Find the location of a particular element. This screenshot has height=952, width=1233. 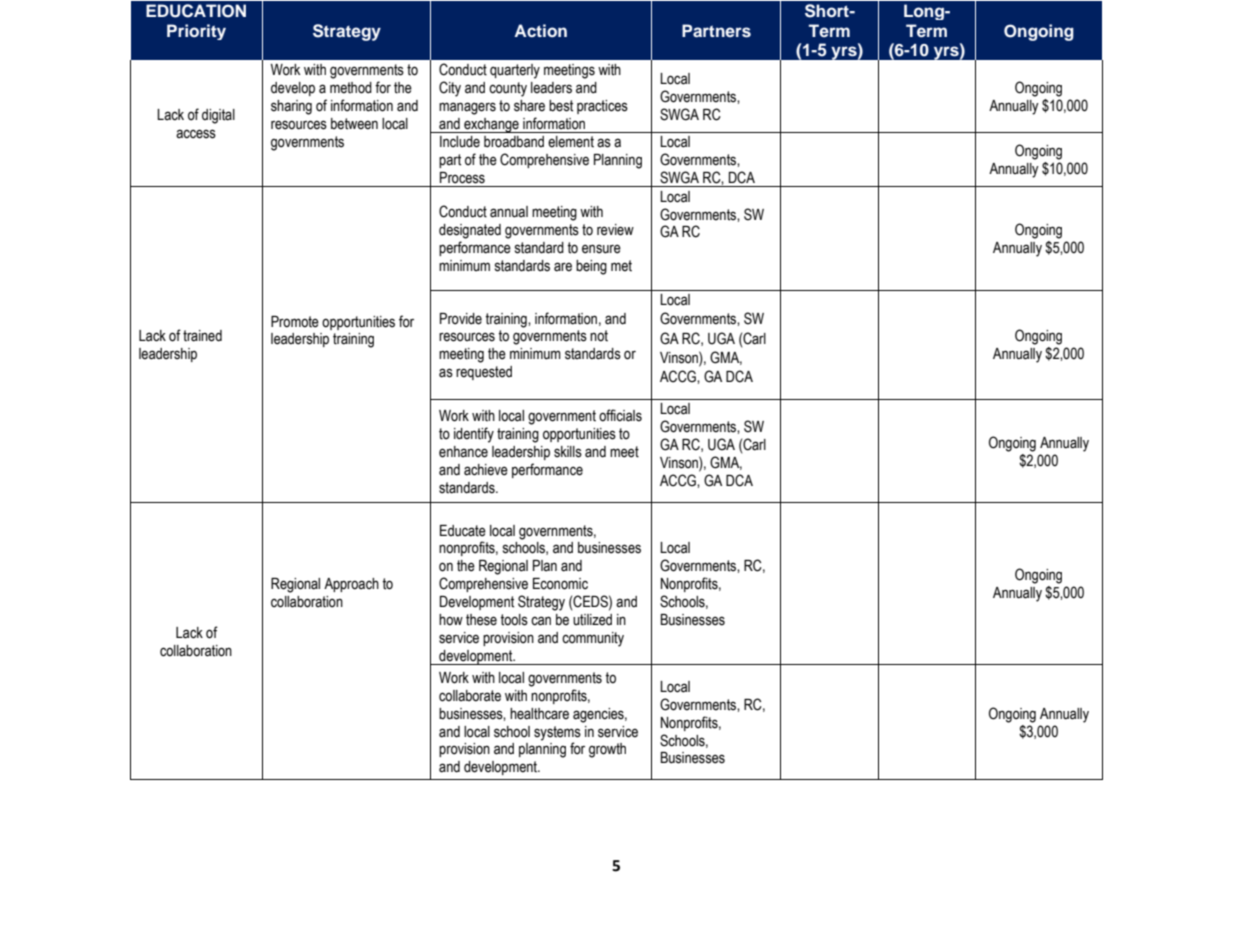

Approach is located at coordinates (351, 585).
